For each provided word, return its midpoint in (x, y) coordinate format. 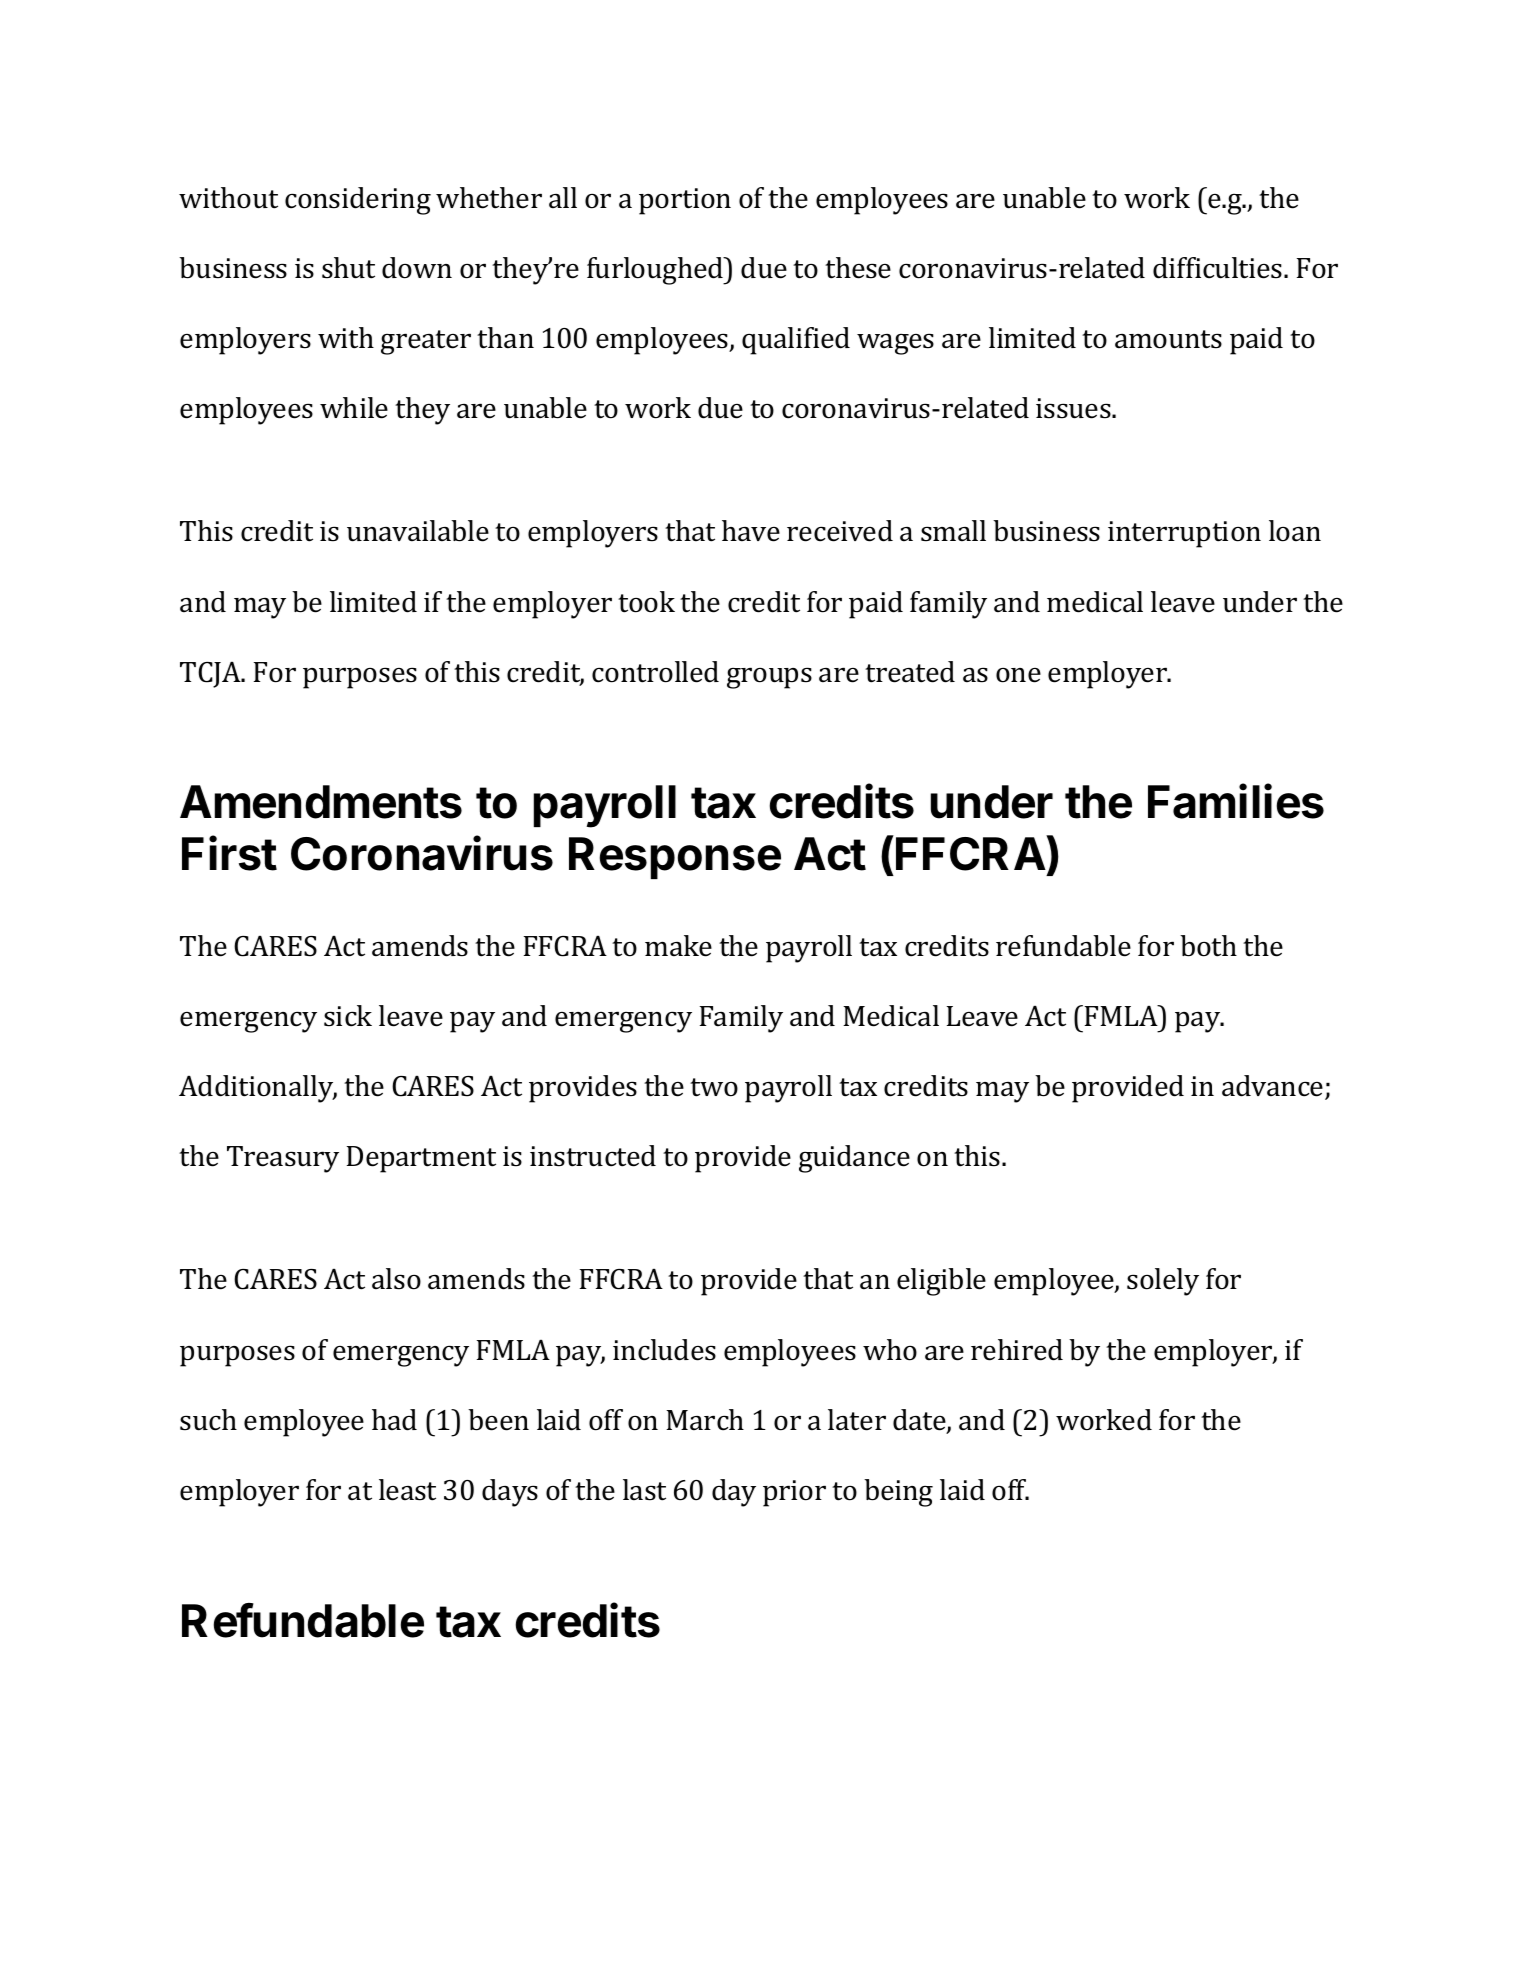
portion (685, 201)
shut (348, 268)
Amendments (321, 802)
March (705, 1420)
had (394, 1420)
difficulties (1219, 268)
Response (675, 858)
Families (1236, 801)
